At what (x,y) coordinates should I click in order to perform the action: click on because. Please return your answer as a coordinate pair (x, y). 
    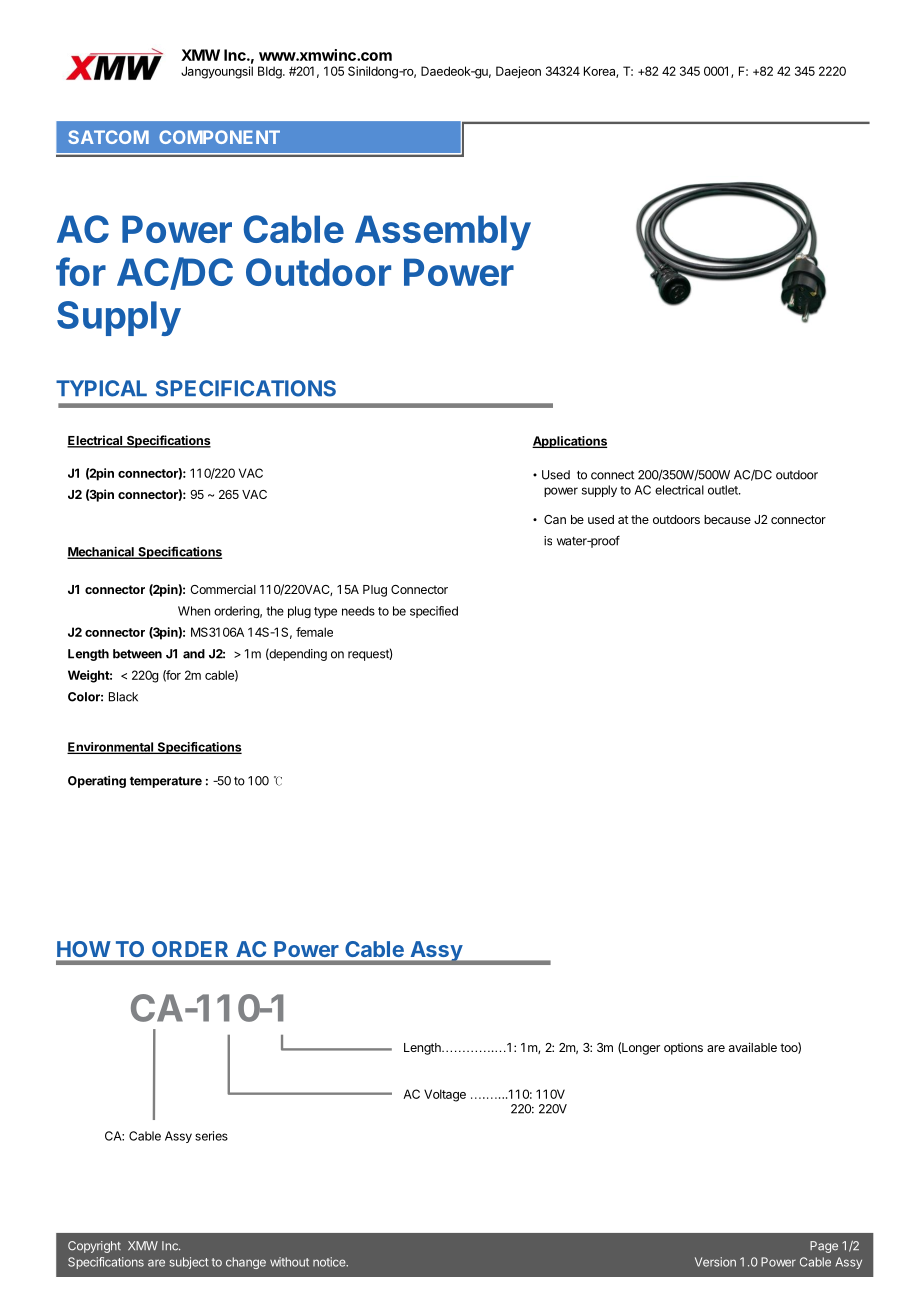
    Looking at the image, I should click on (727, 519).
